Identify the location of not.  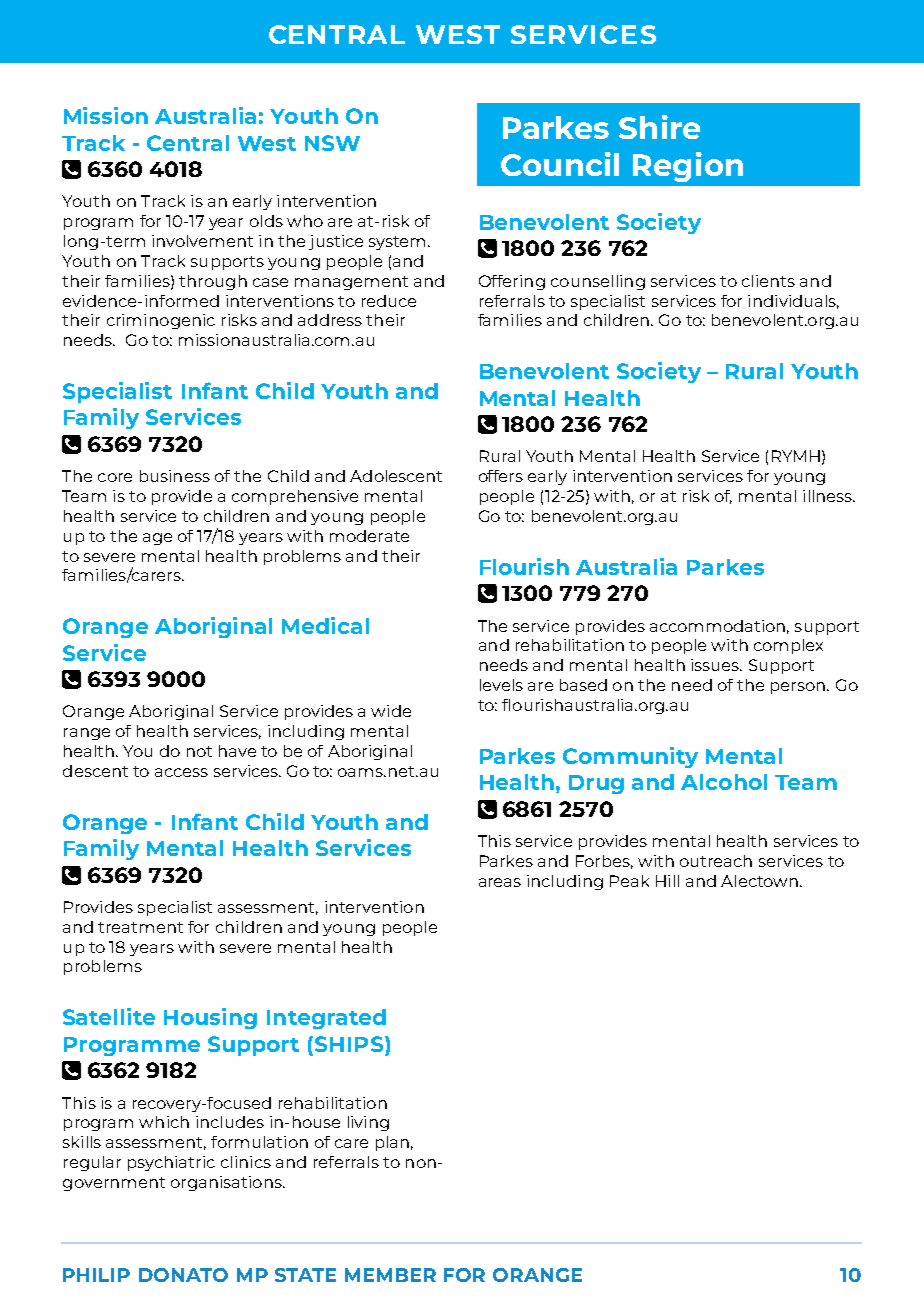
(199, 751).
